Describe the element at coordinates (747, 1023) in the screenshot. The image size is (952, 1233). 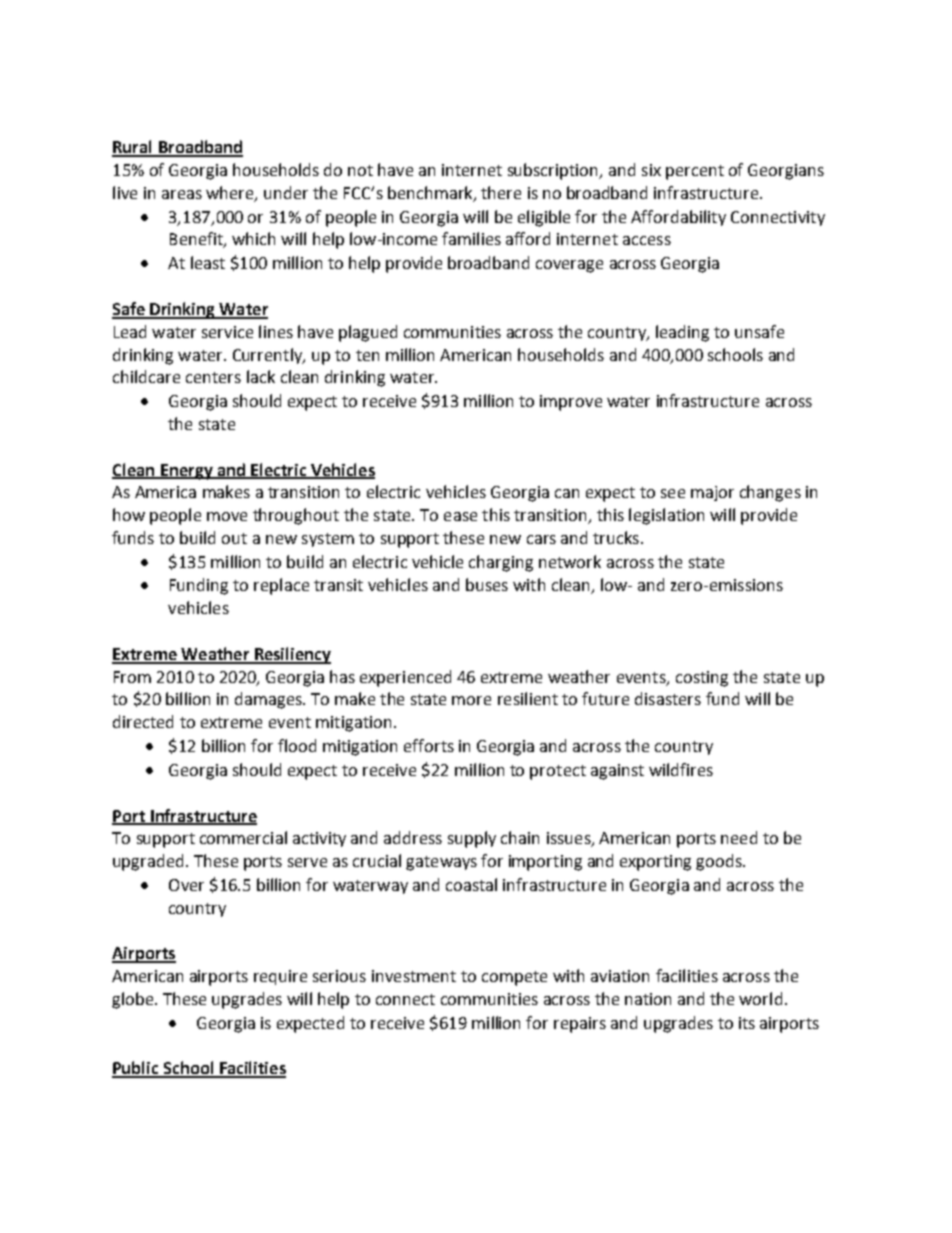
I see `its` at that location.
